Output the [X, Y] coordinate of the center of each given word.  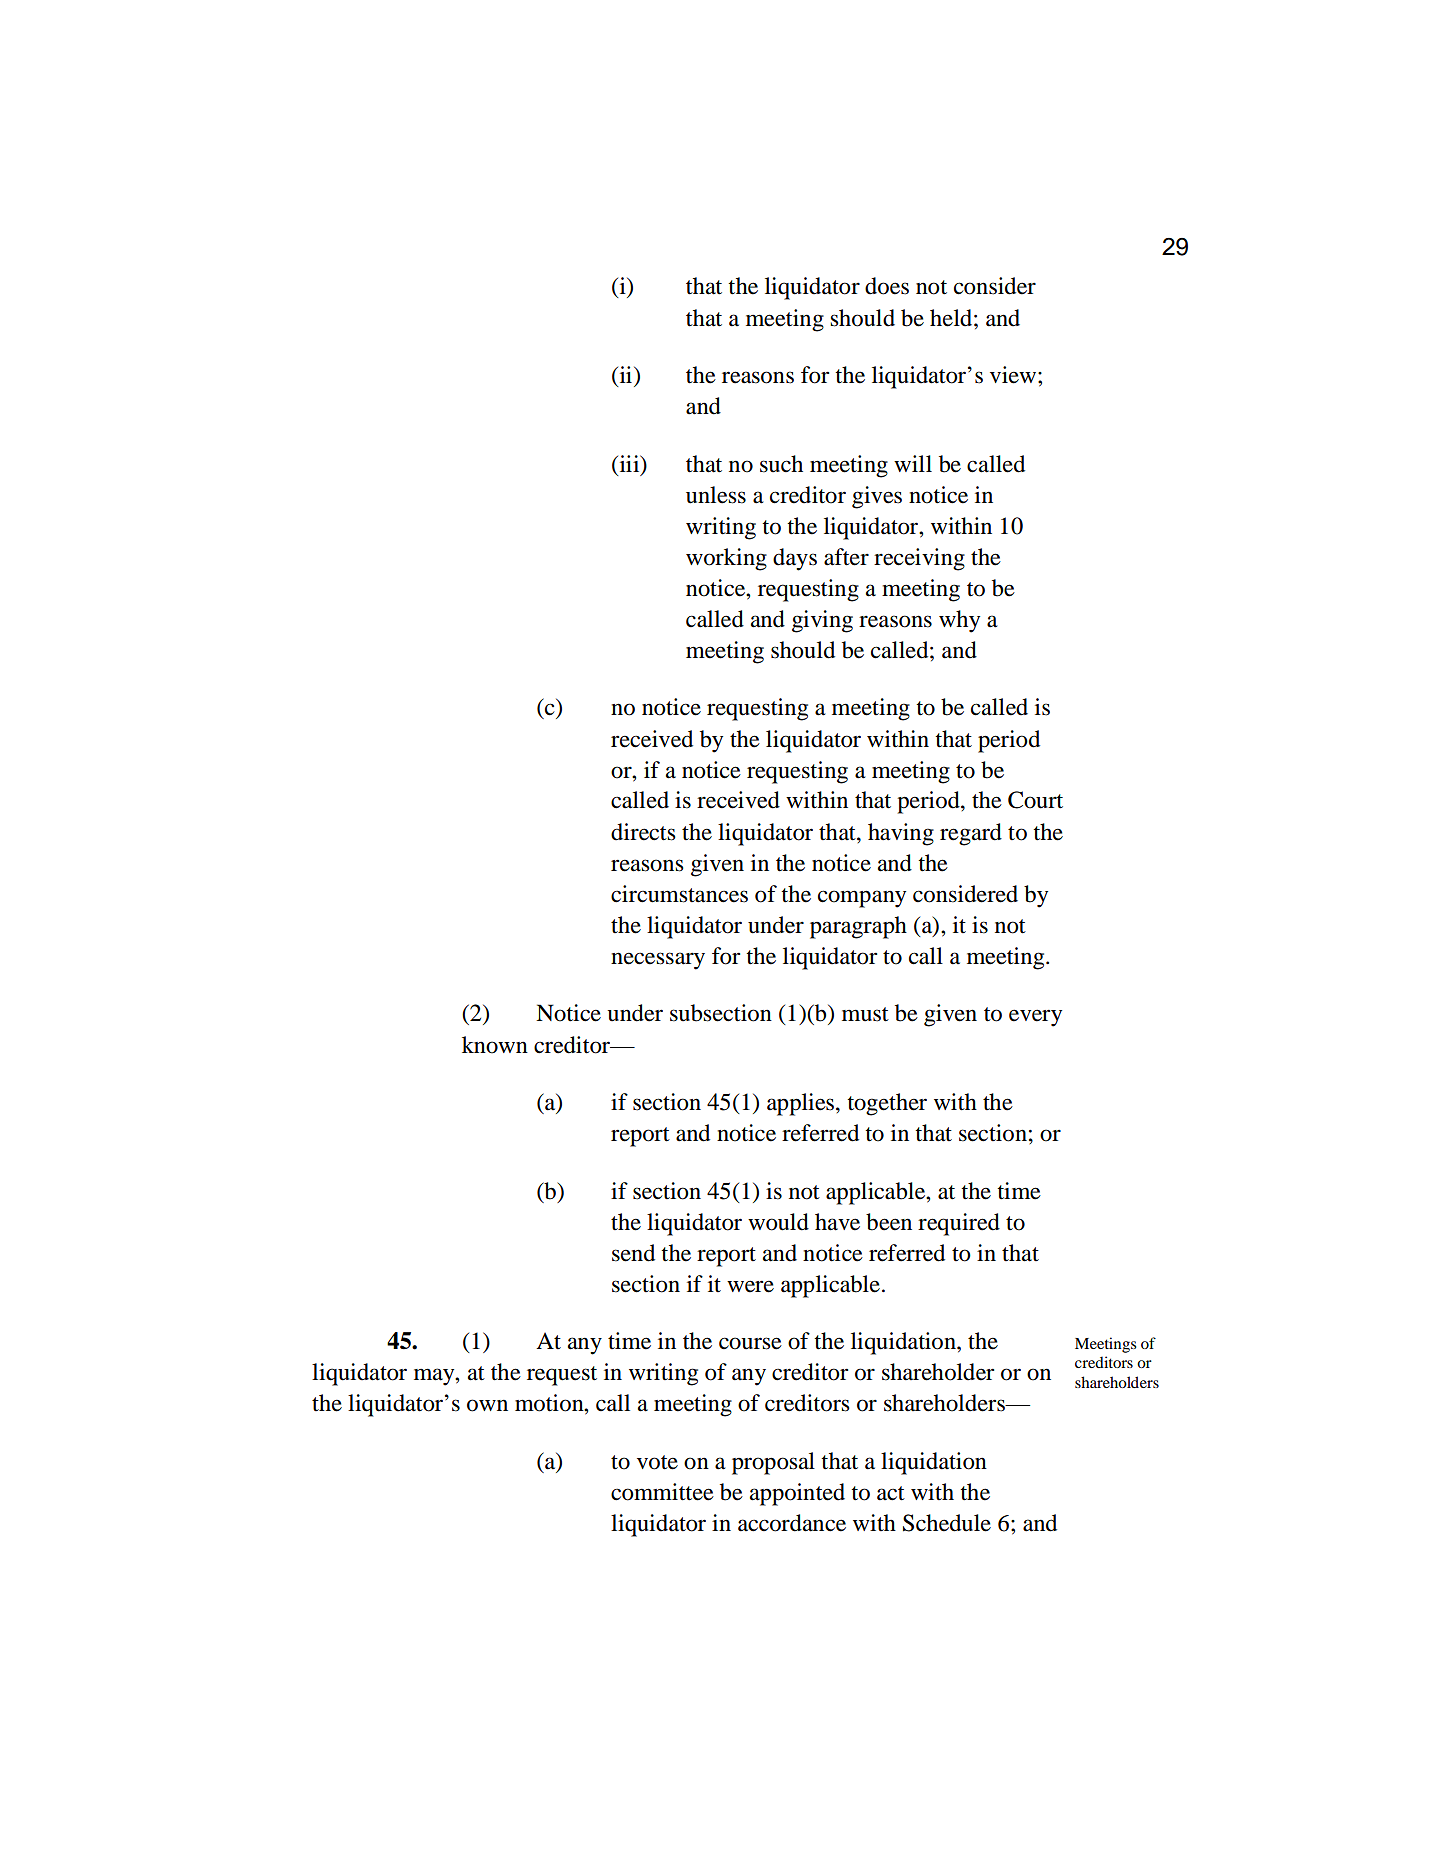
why [959, 621]
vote [657, 1462]
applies [802, 1104]
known [495, 1045]
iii [629, 463]
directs [643, 832]
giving [822, 621]
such [781, 464]
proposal [773, 1463]
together [887, 1104]
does [887, 286]
